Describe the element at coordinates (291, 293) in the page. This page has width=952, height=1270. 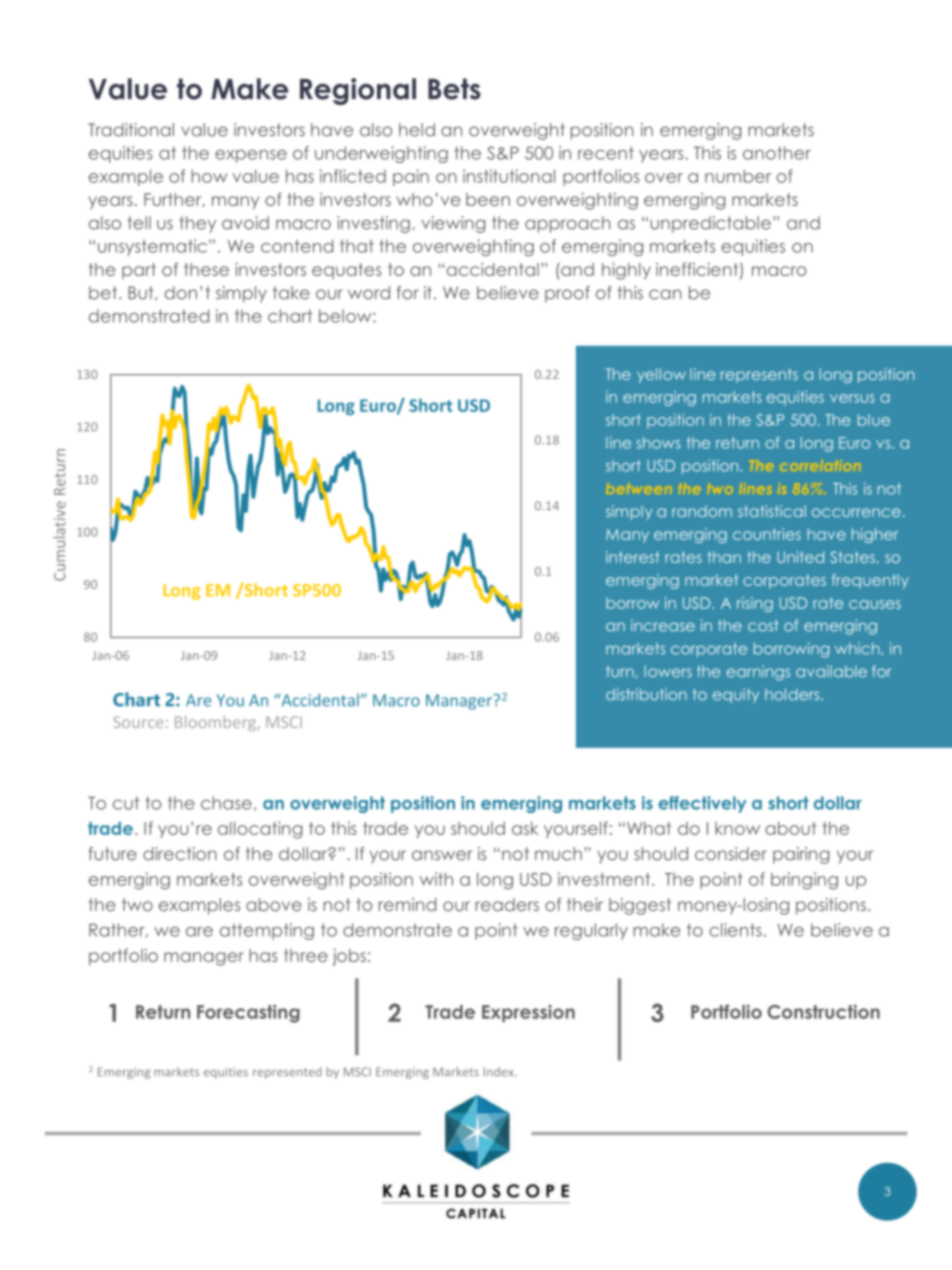
I see `take` at that location.
